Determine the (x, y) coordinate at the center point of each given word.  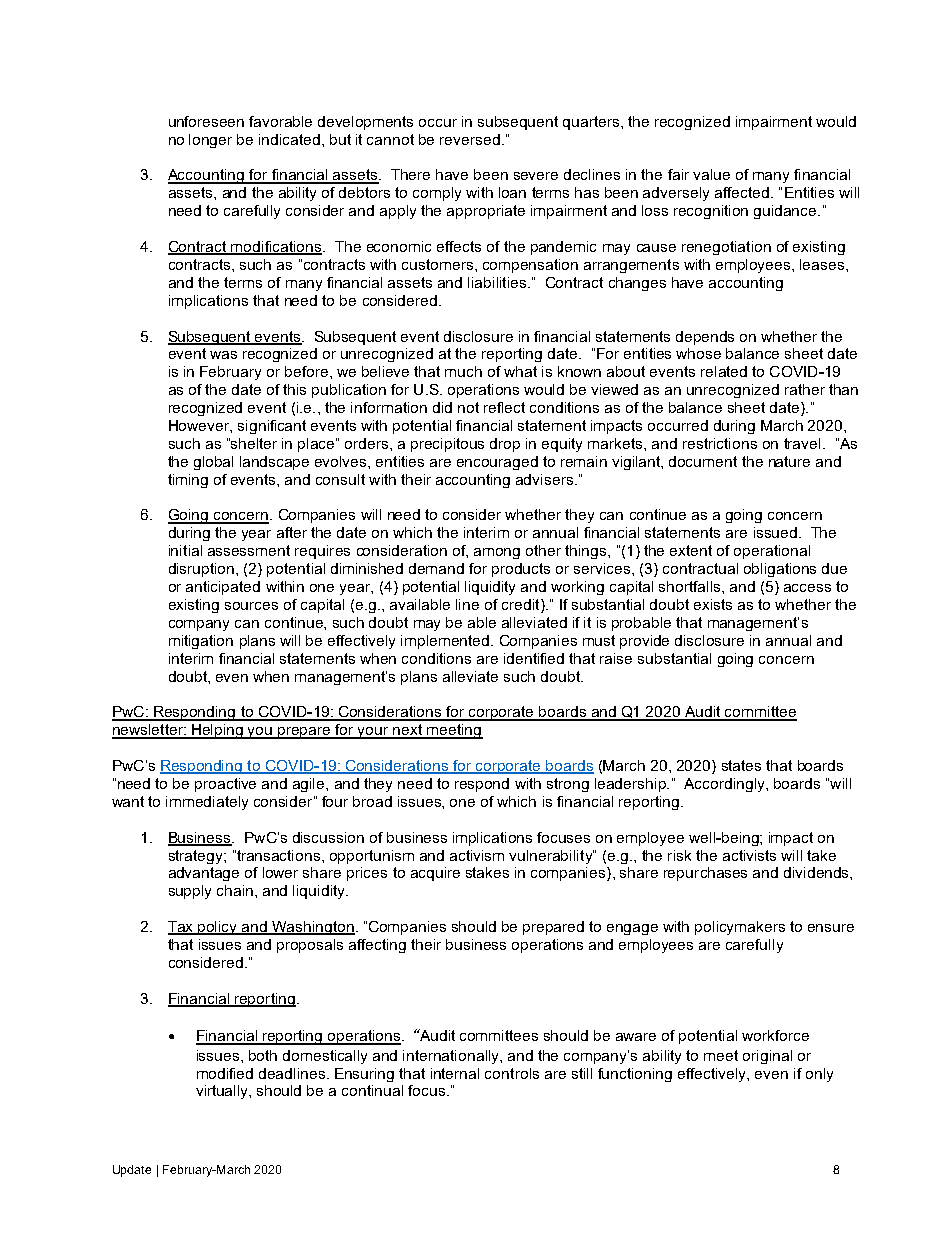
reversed (470, 139)
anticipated (223, 588)
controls (512, 1073)
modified (225, 1073)
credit (522, 606)
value (711, 174)
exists (713, 604)
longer (210, 141)
